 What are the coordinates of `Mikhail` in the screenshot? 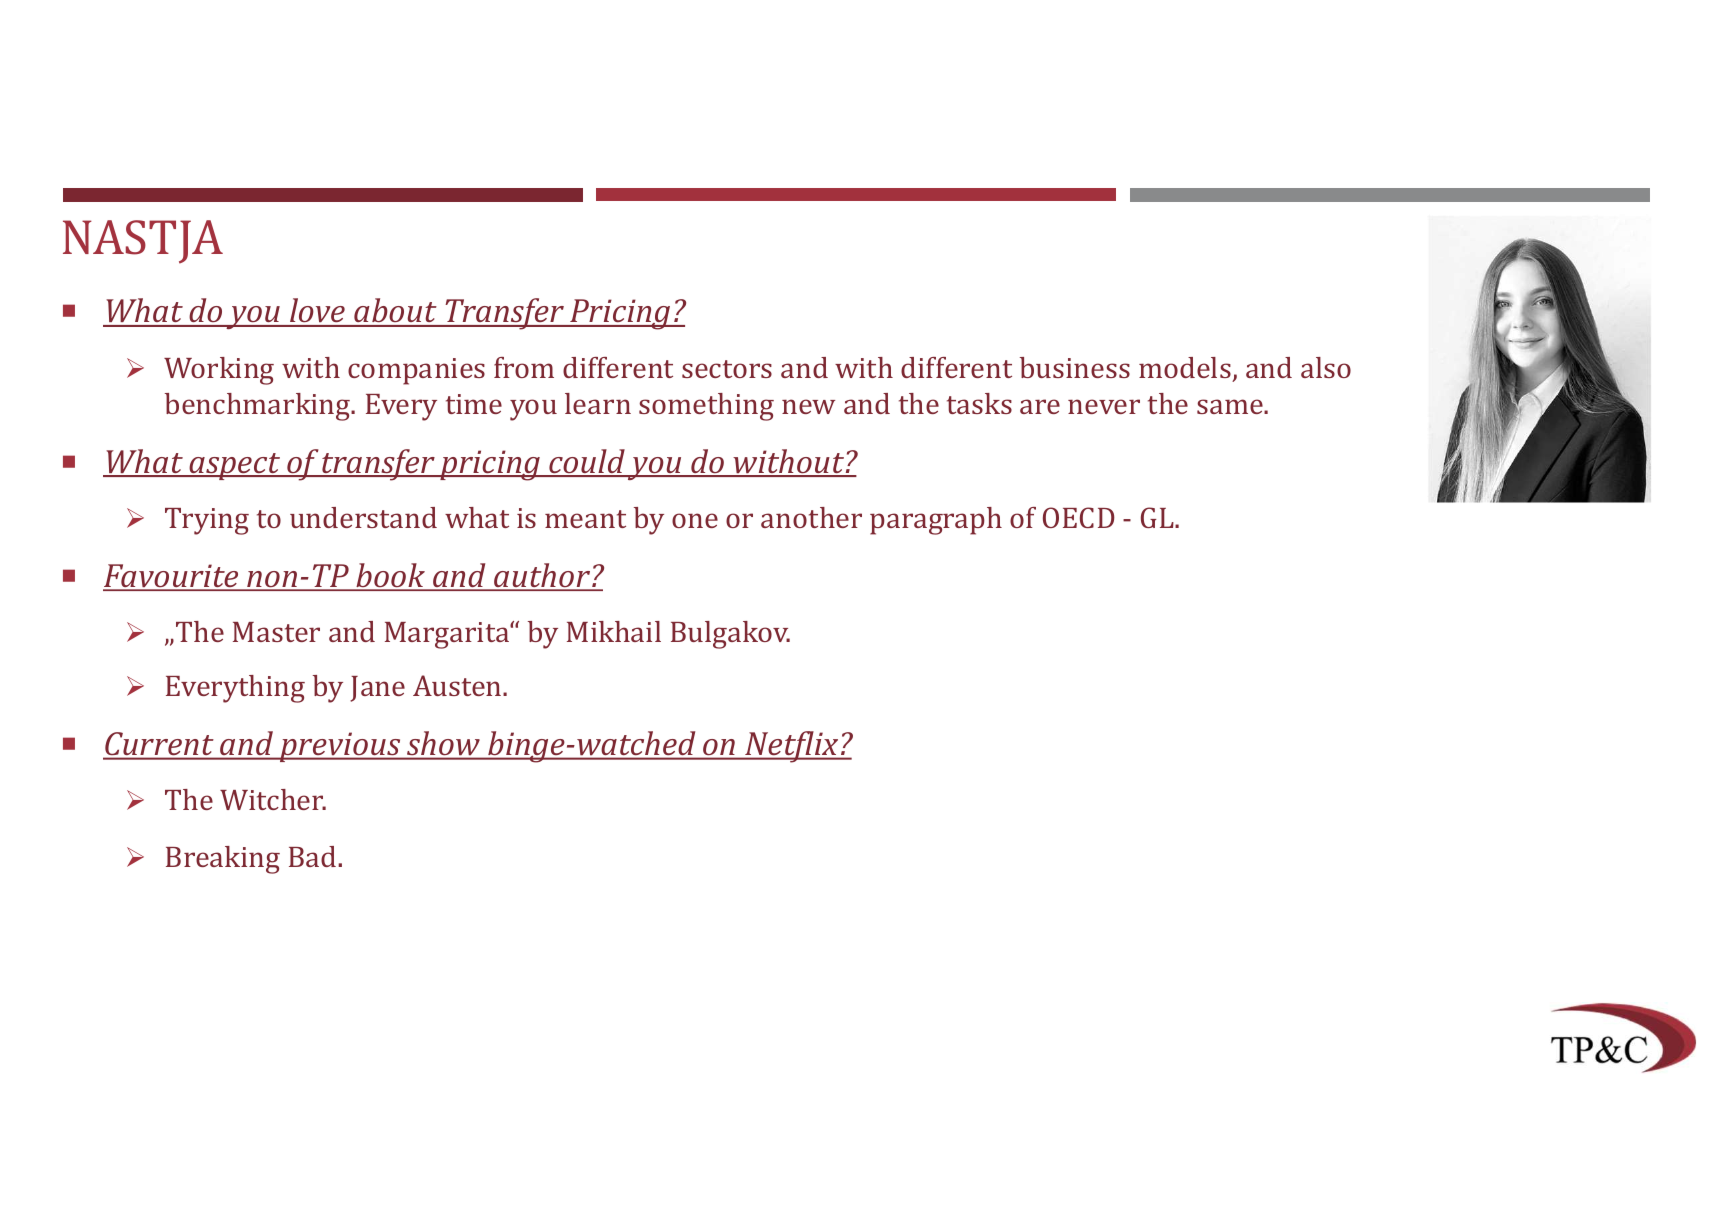 It's located at (614, 631).
